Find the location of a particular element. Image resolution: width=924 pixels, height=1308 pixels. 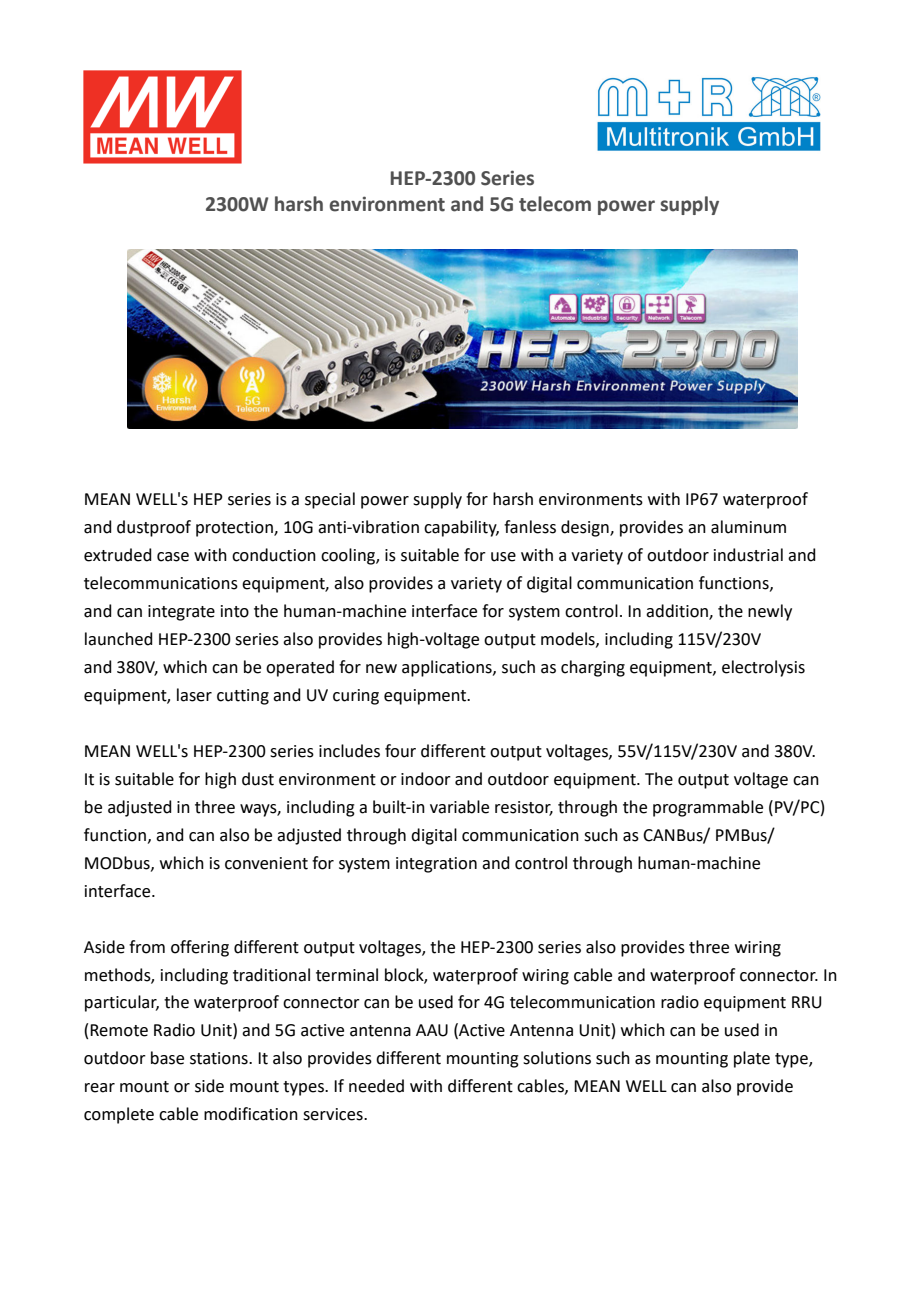

protection is located at coordinates (235, 529).
